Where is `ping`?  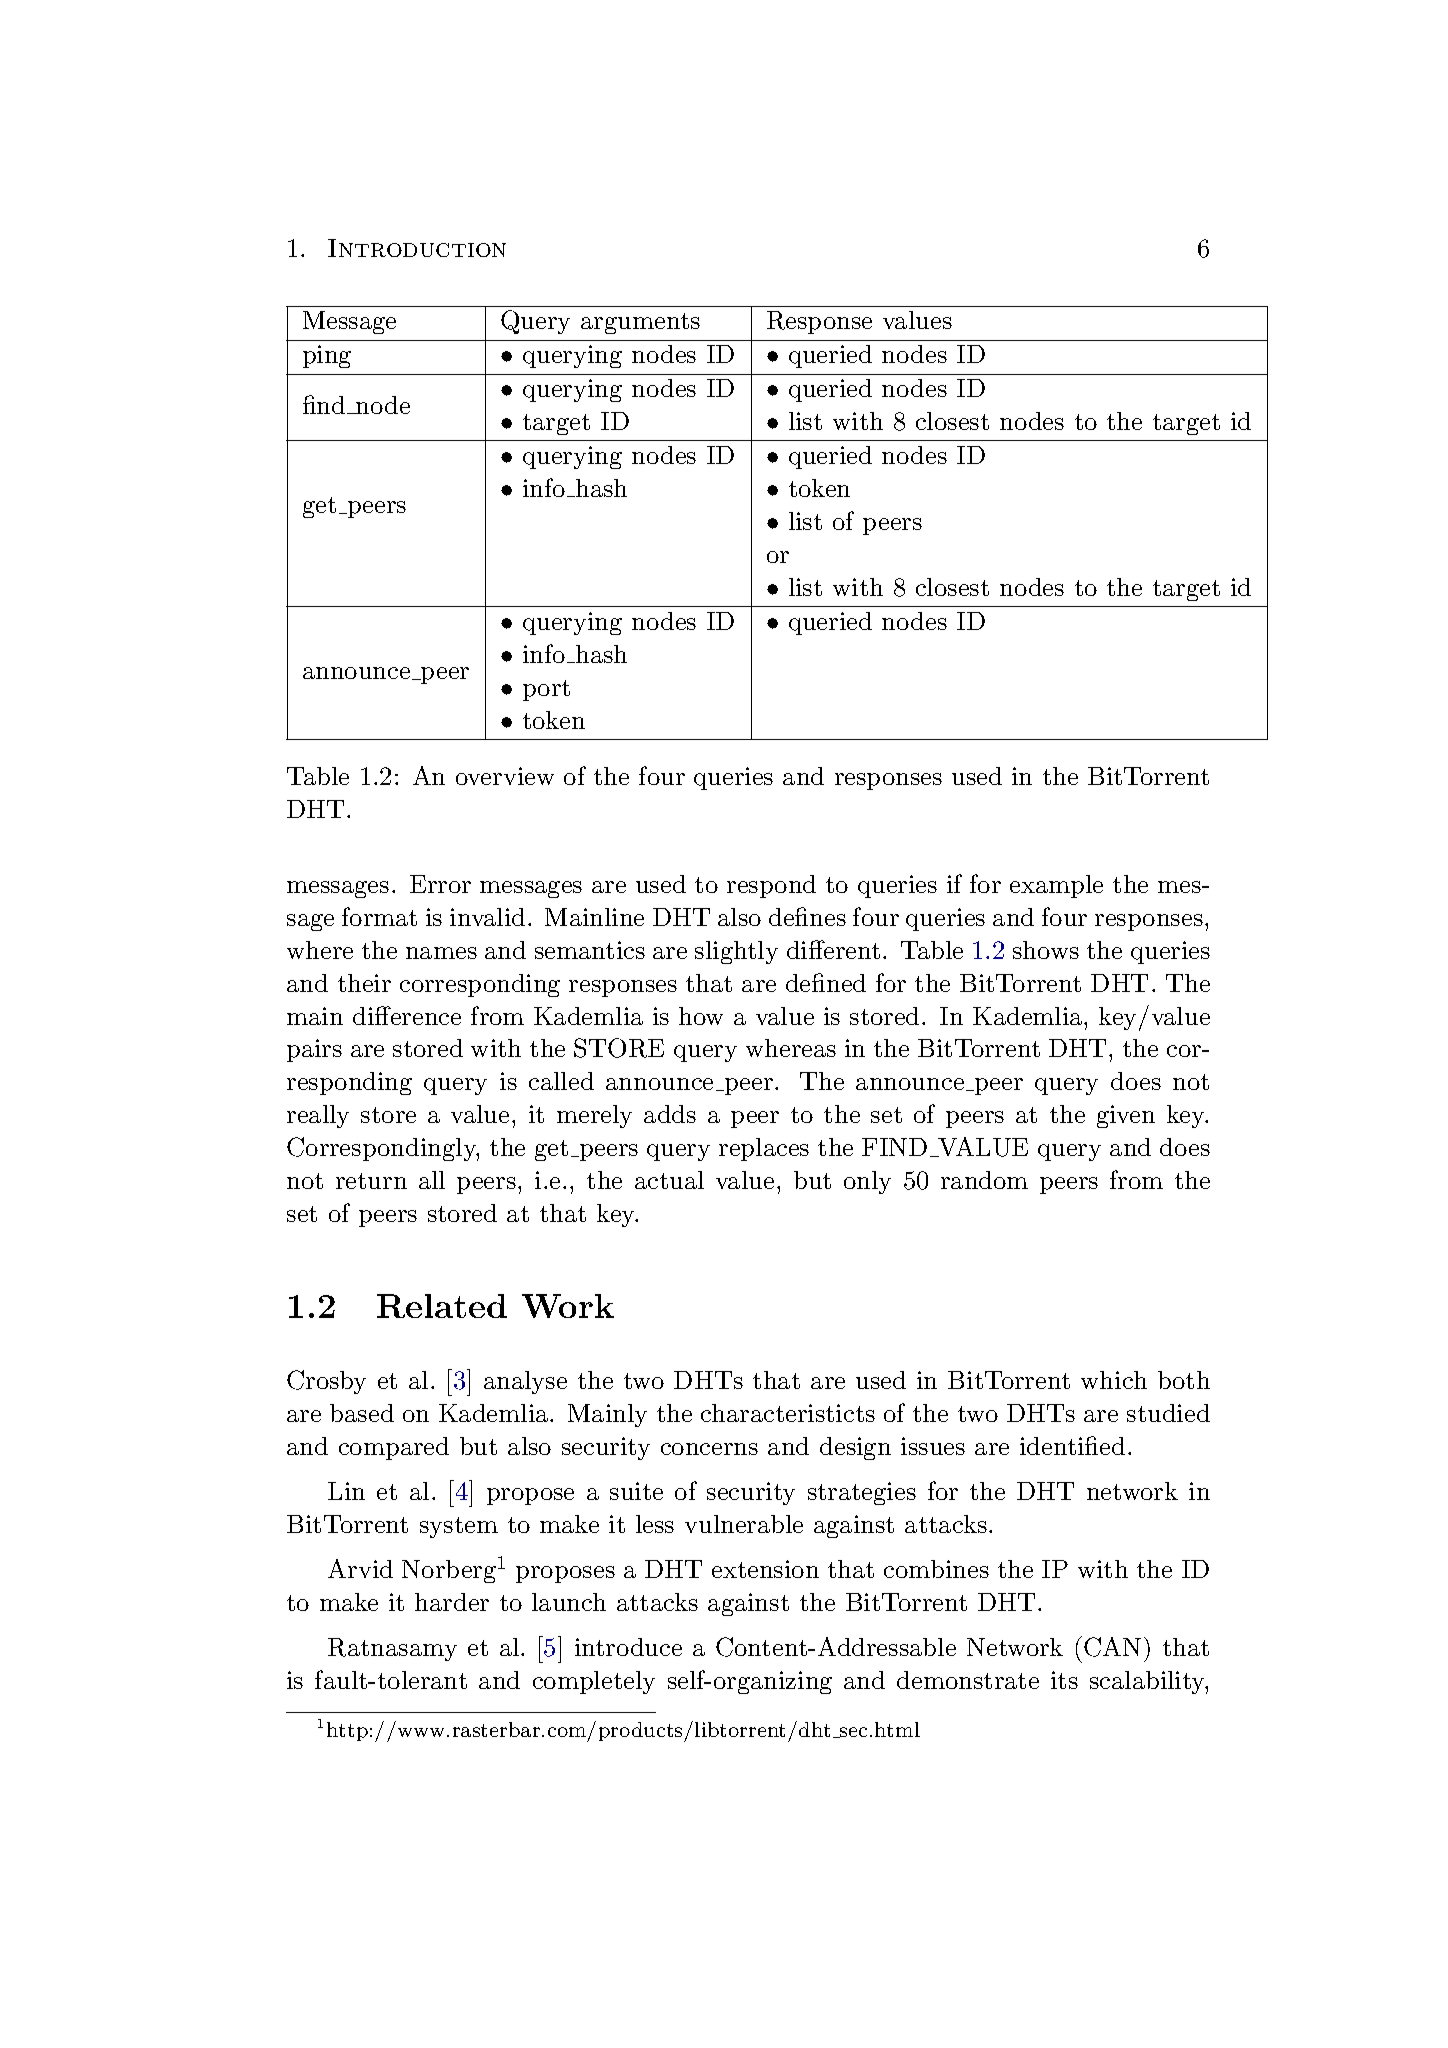 ping is located at coordinates (327, 356).
